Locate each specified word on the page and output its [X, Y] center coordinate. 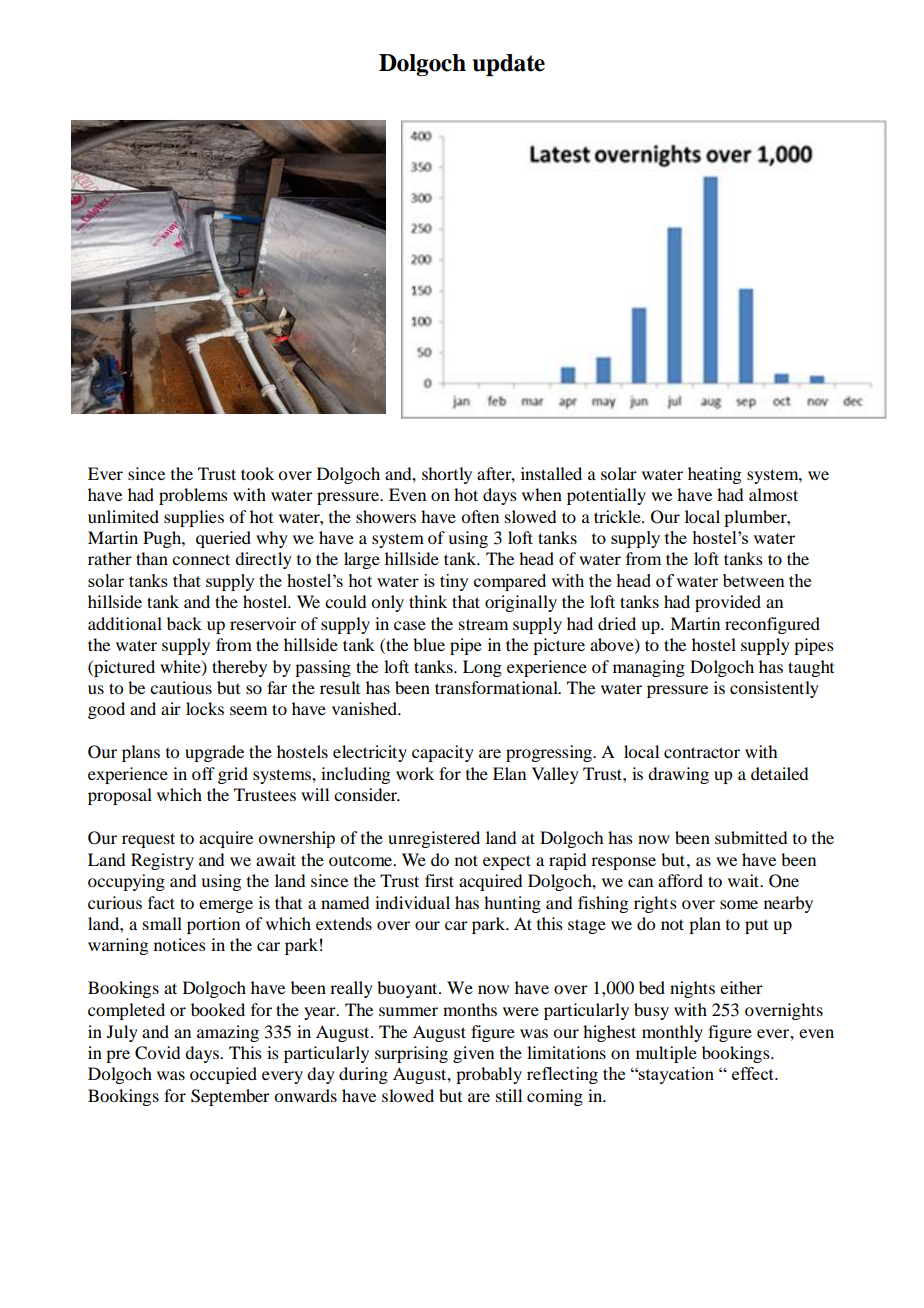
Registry [162, 861]
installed [551, 473]
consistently [774, 689]
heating [714, 475]
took [257, 473]
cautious [181, 687]
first [439, 880]
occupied [223, 1075]
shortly [447, 475]
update [509, 65]
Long [482, 668]
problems [193, 496]
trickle [618, 516]
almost [773, 494]
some [739, 904]
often [480, 516]
